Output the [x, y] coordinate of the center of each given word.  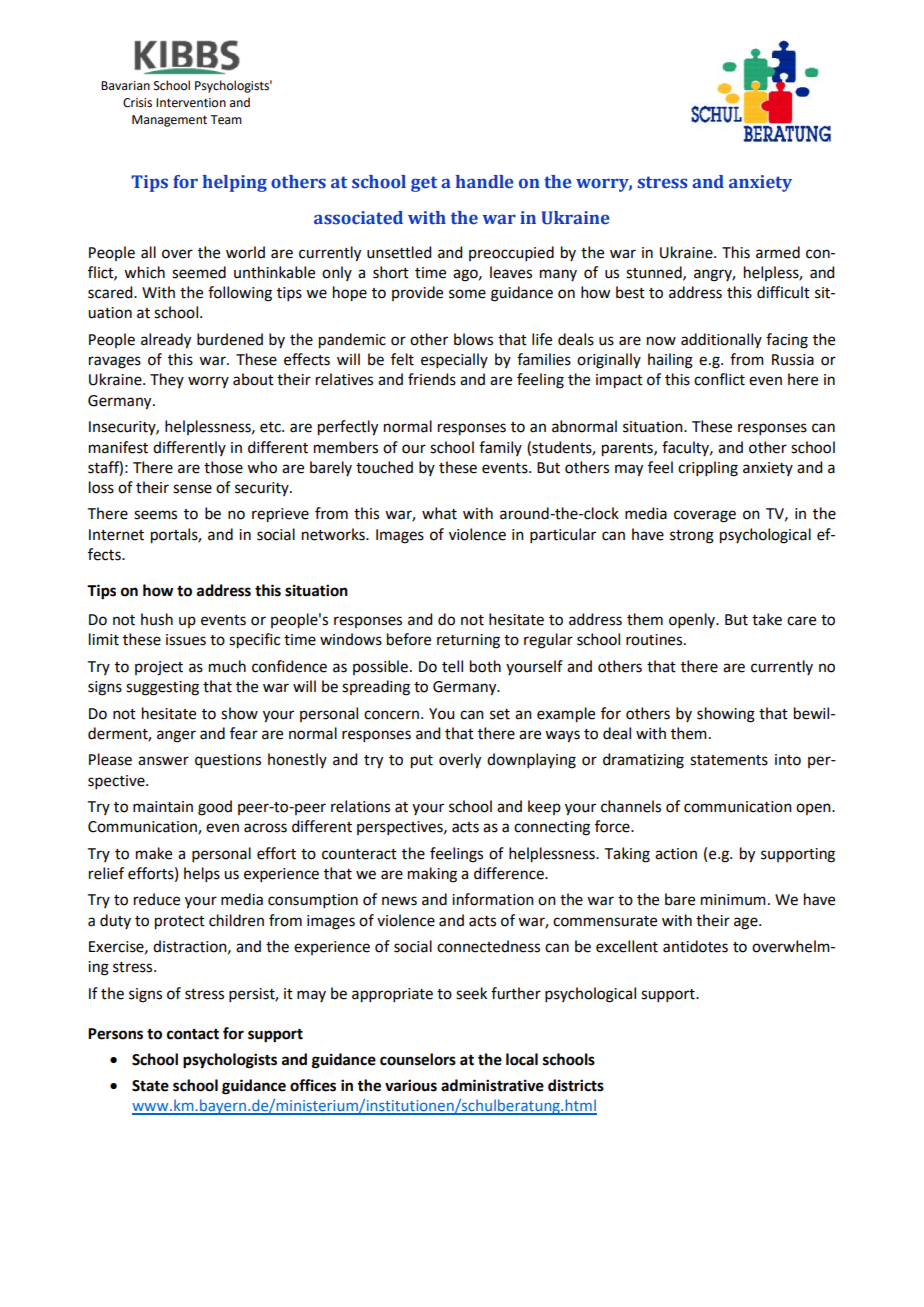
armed [778, 252]
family [500, 448]
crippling [708, 469]
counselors [418, 1059]
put [422, 762]
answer [163, 761]
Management [169, 121]
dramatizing [643, 761]
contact [193, 1034]
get [424, 184]
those [223, 467]
